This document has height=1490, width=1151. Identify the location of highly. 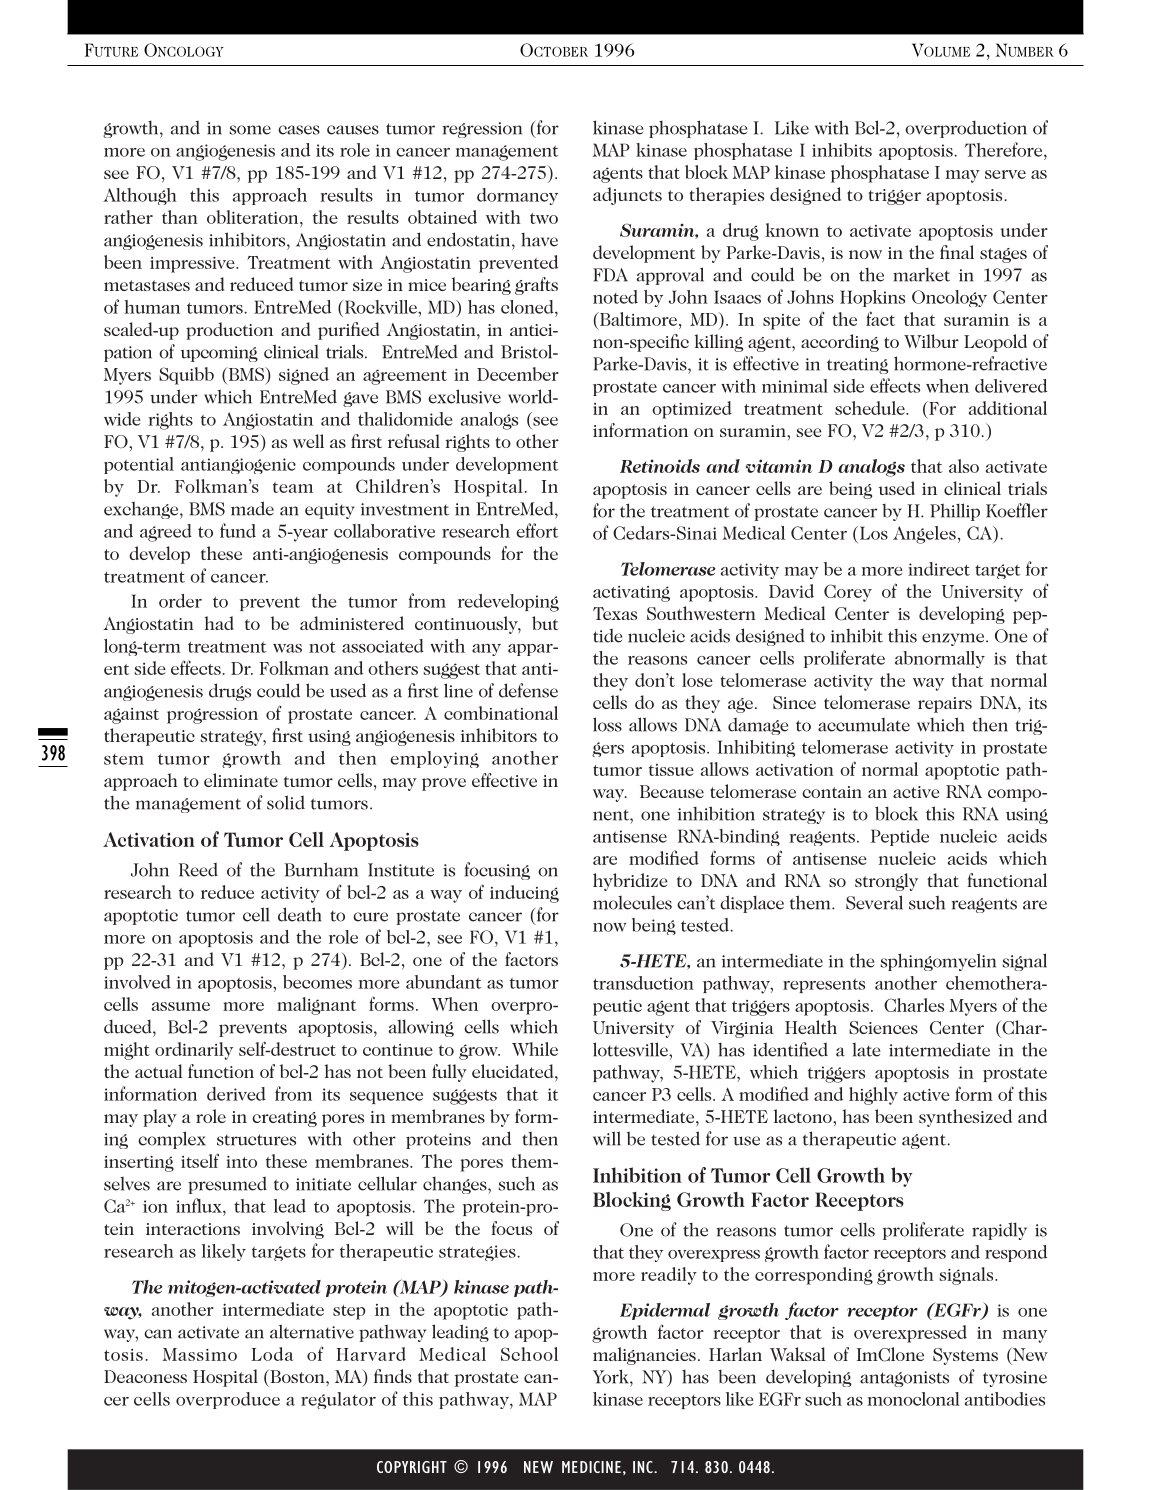
(873, 1096).
